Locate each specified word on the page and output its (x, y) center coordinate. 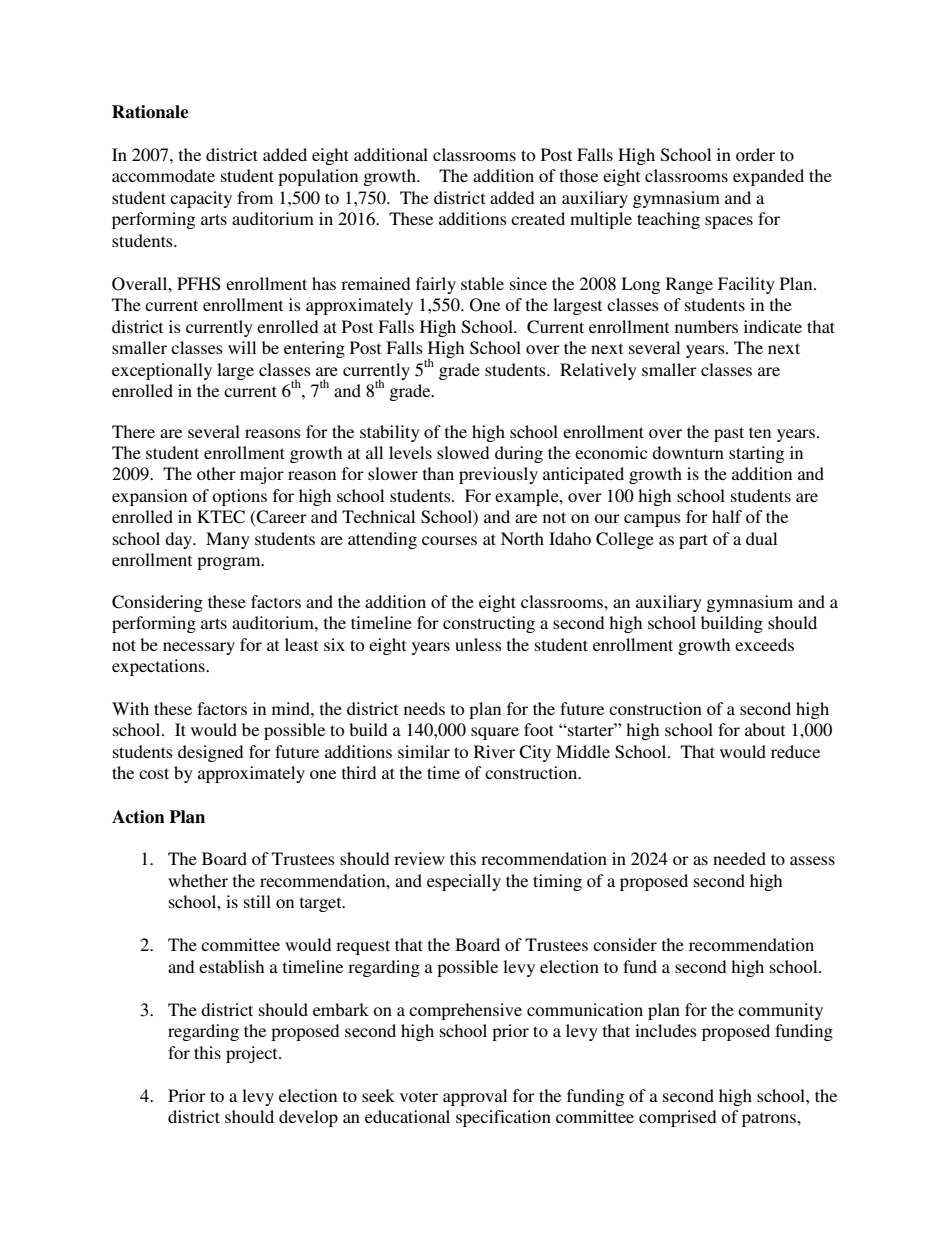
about (765, 729)
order (755, 154)
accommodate (163, 175)
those (579, 175)
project (253, 1054)
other (216, 473)
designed (210, 753)
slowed (463, 452)
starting (756, 454)
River (494, 751)
